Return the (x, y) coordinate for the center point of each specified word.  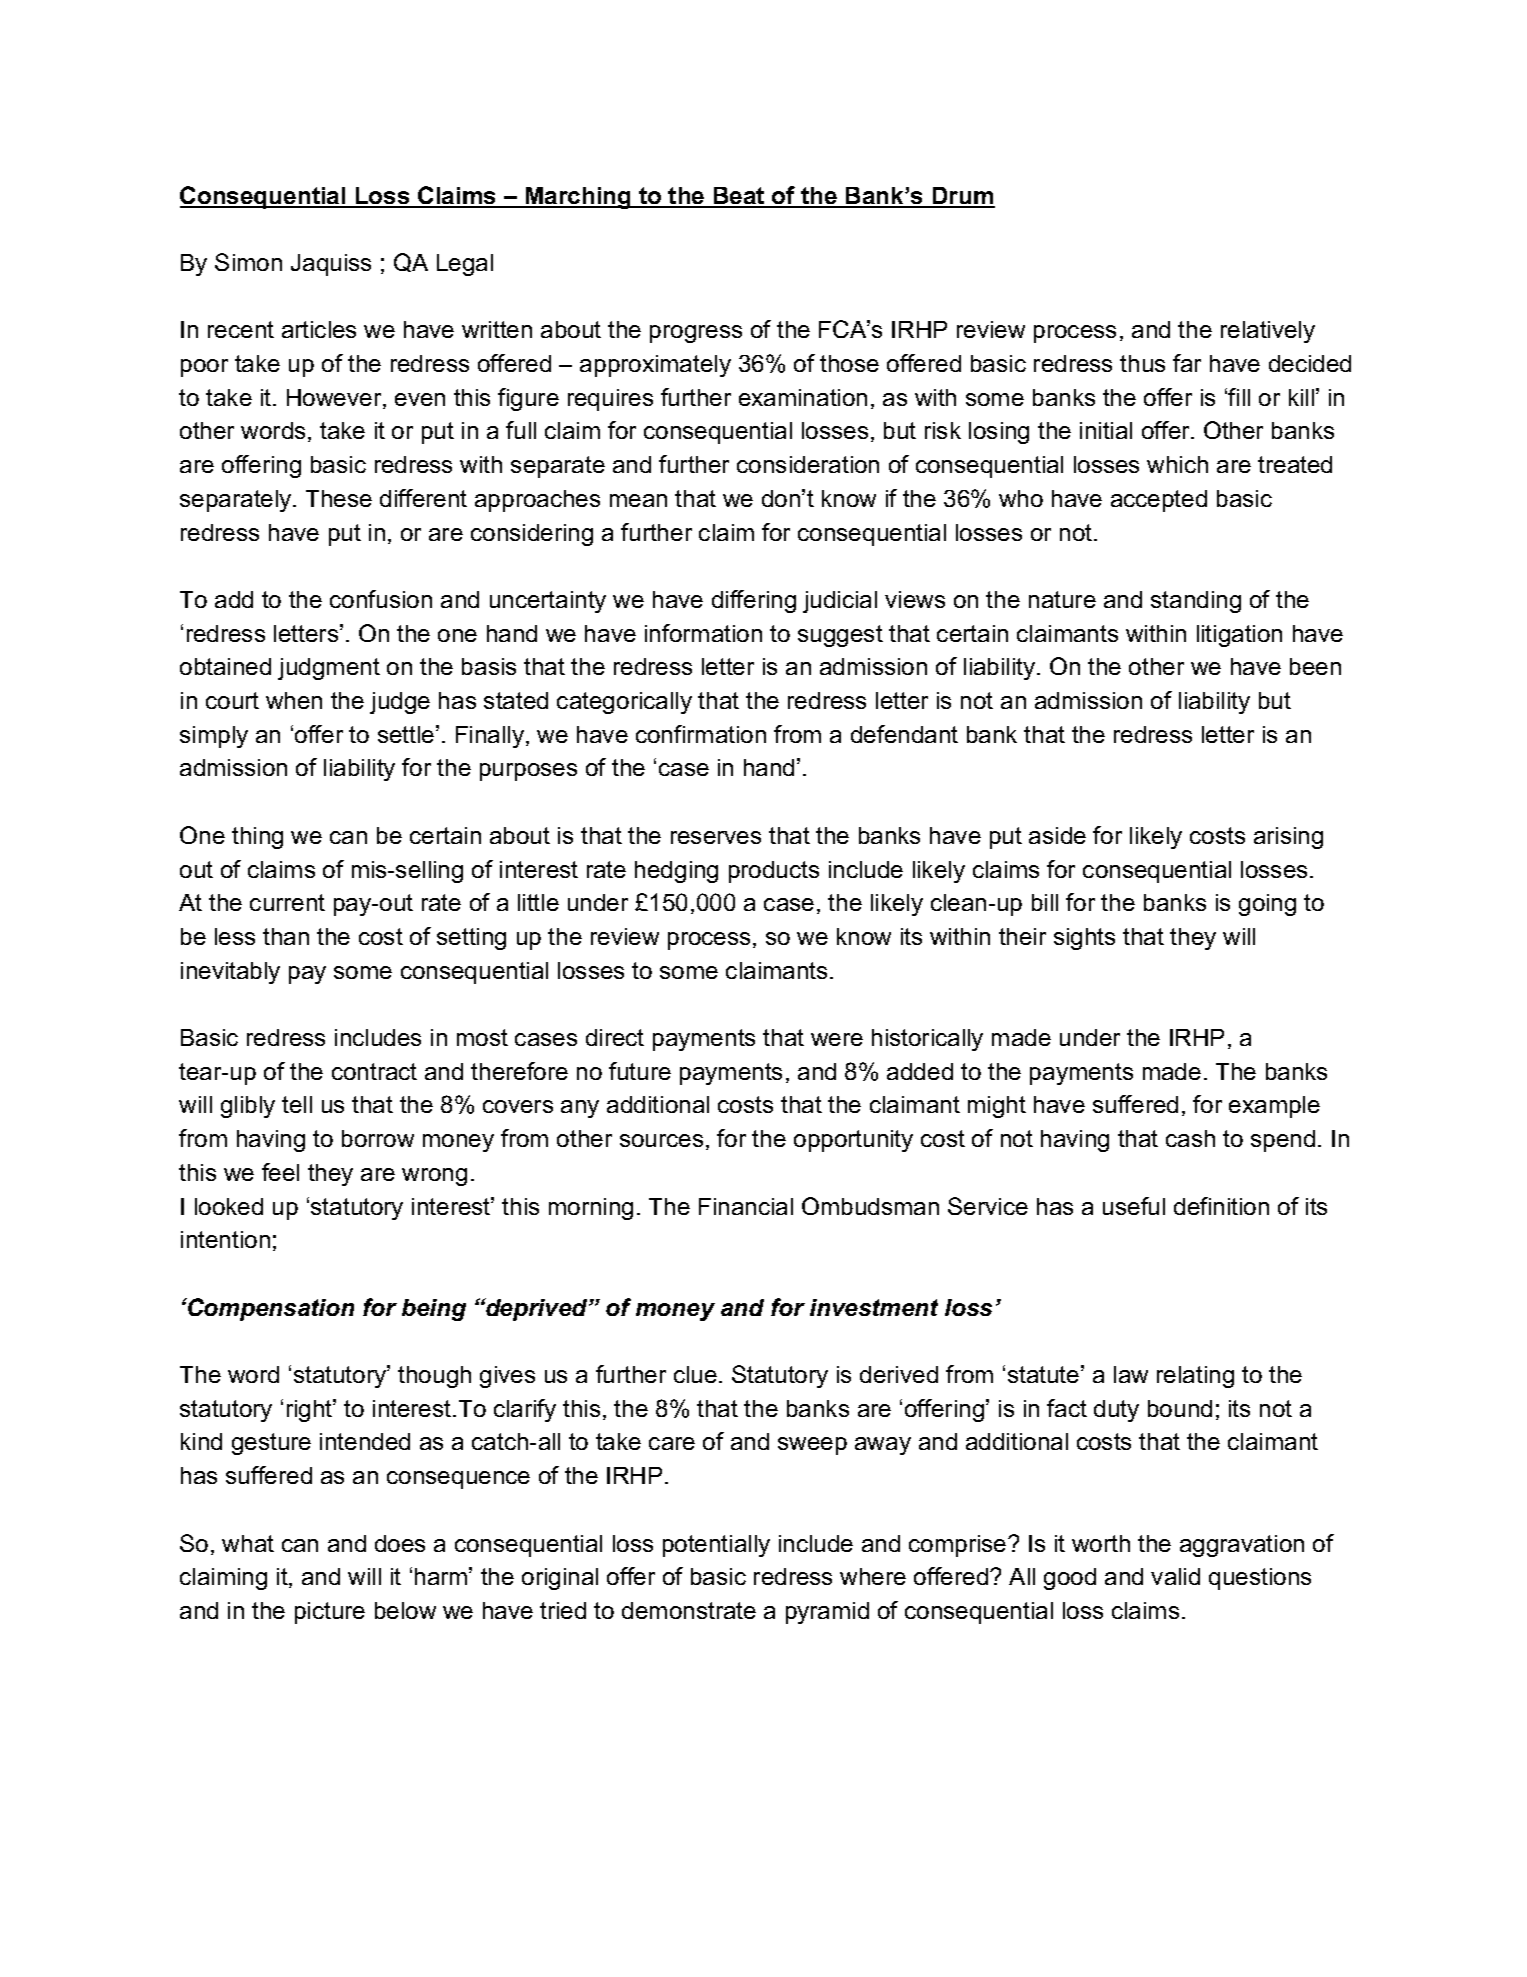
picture (330, 1613)
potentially (716, 1546)
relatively (1268, 332)
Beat (739, 197)
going (1267, 905)
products (774, 872)
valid (1175, 1576)
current (287, 902)
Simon (248, 262)
